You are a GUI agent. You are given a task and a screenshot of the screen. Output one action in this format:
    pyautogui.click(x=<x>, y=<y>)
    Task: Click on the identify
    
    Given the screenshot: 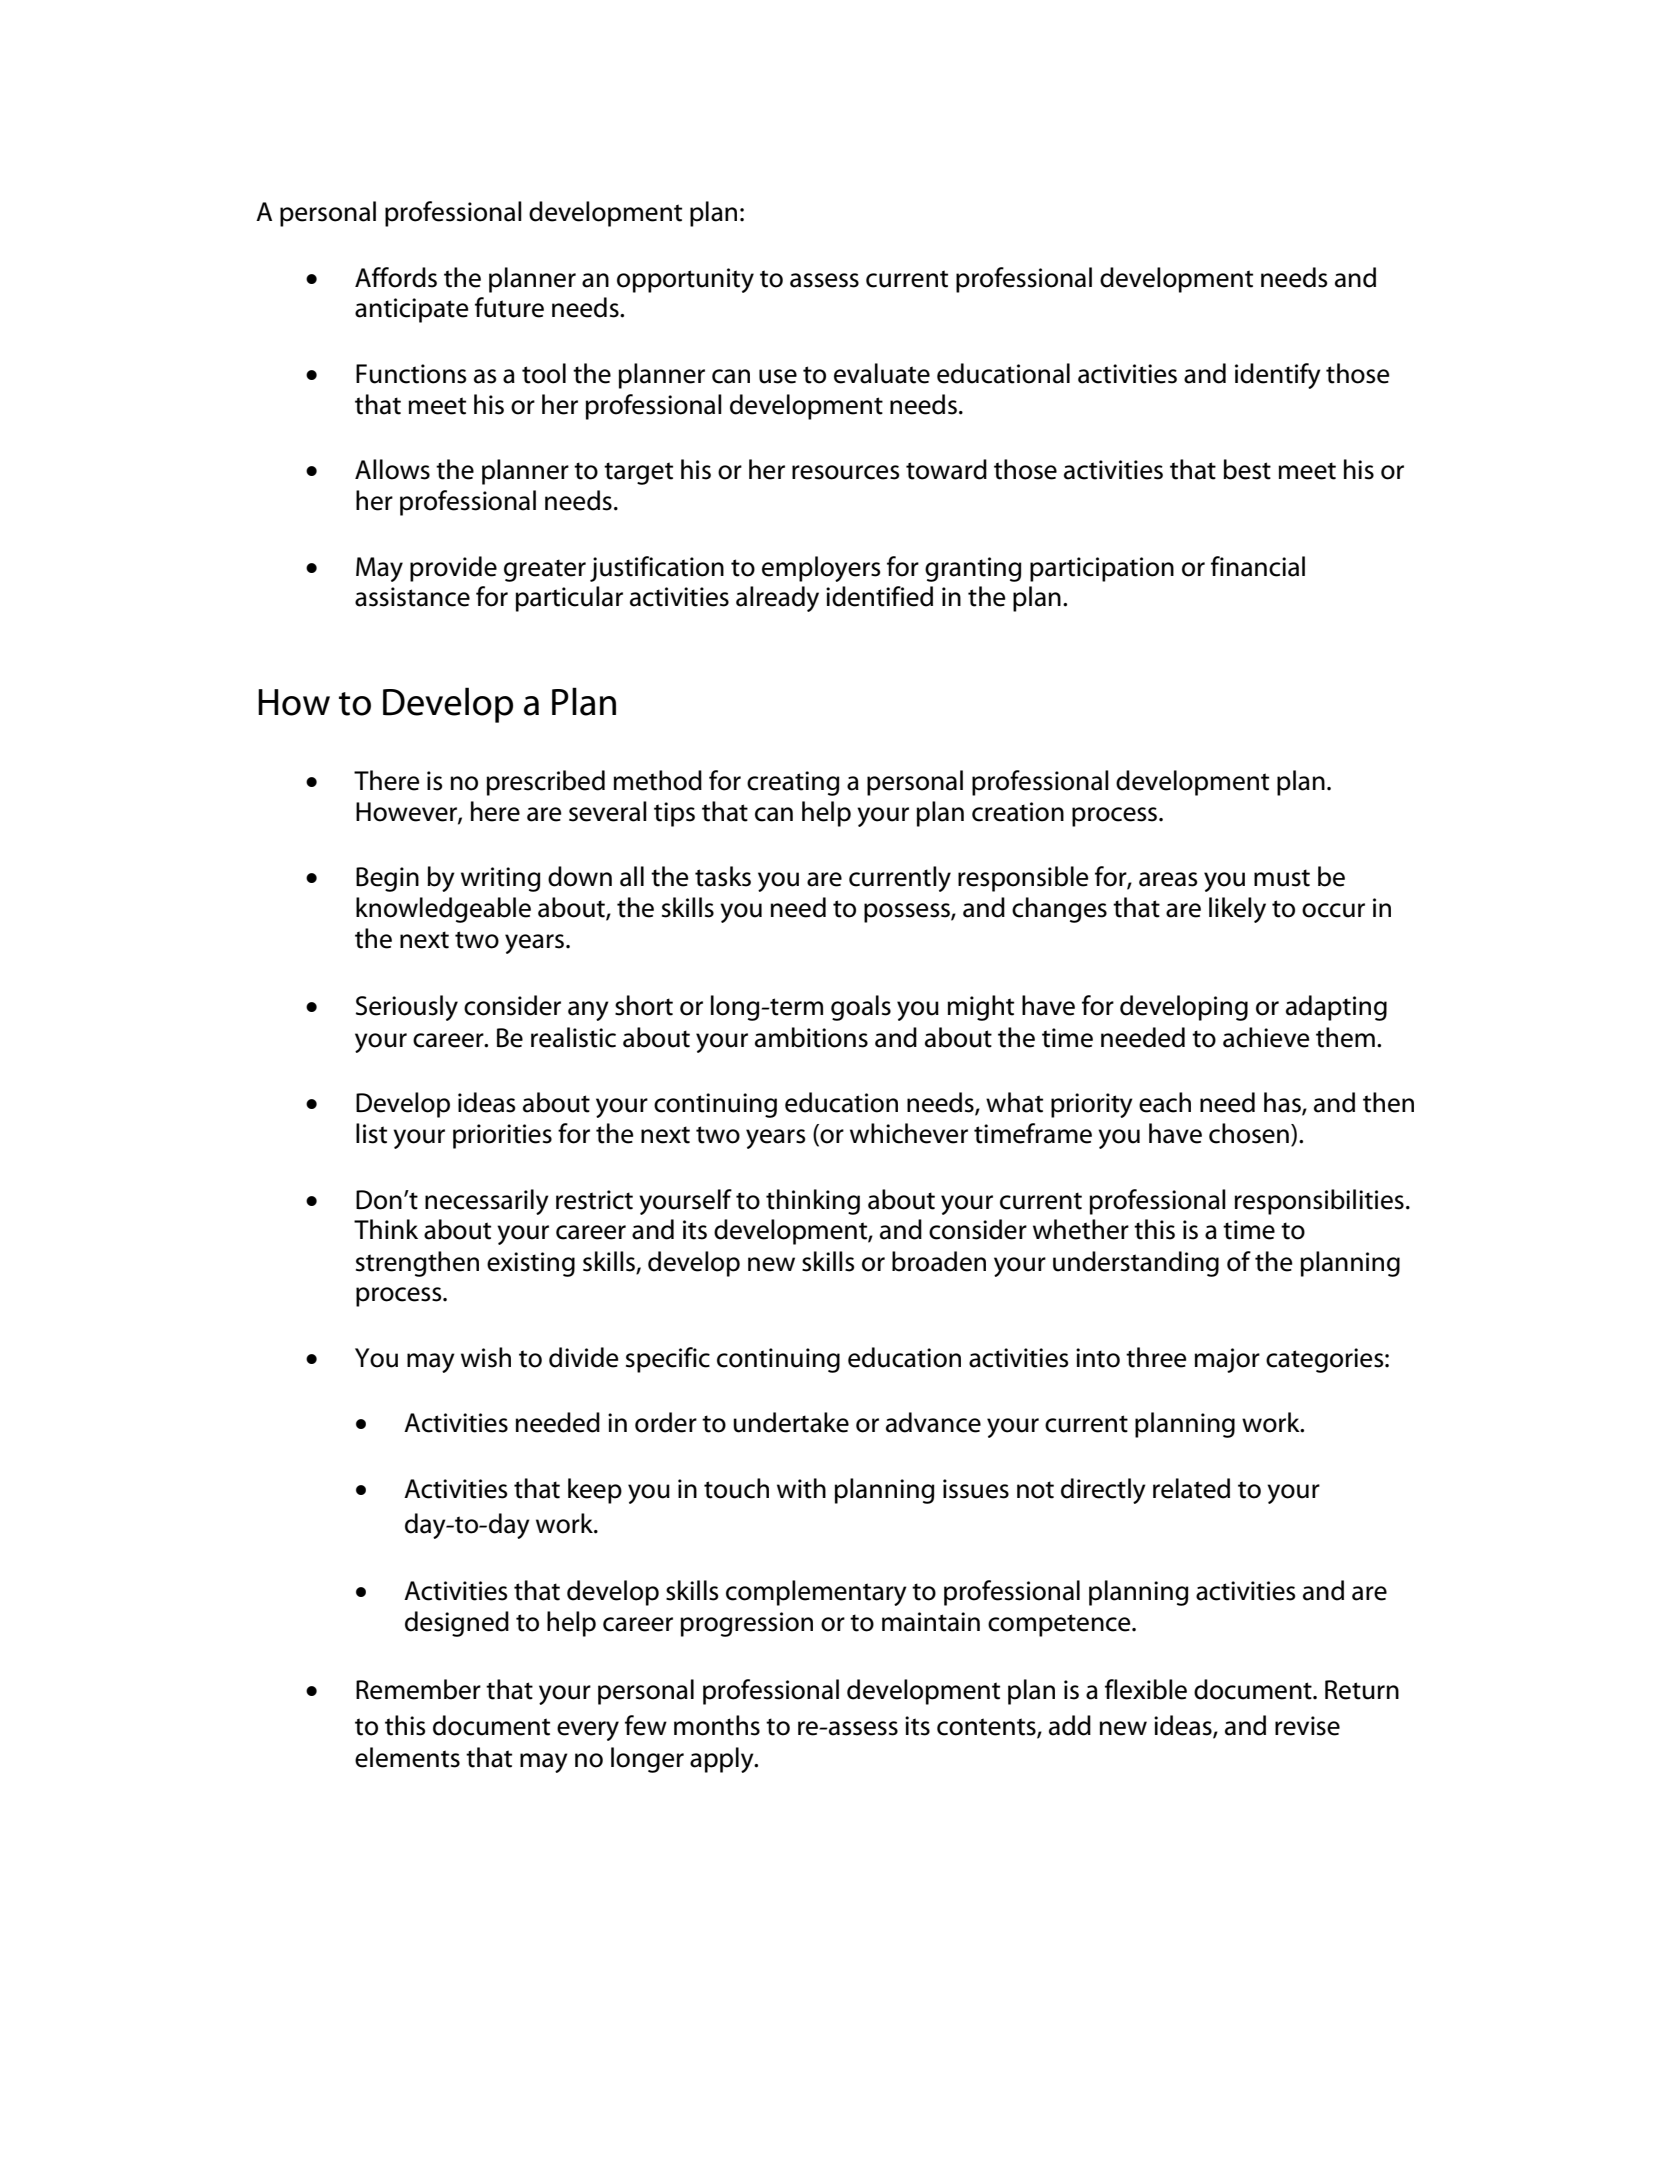 What is the action you would take?
    pyautogui.click(x=1278, y=376)
